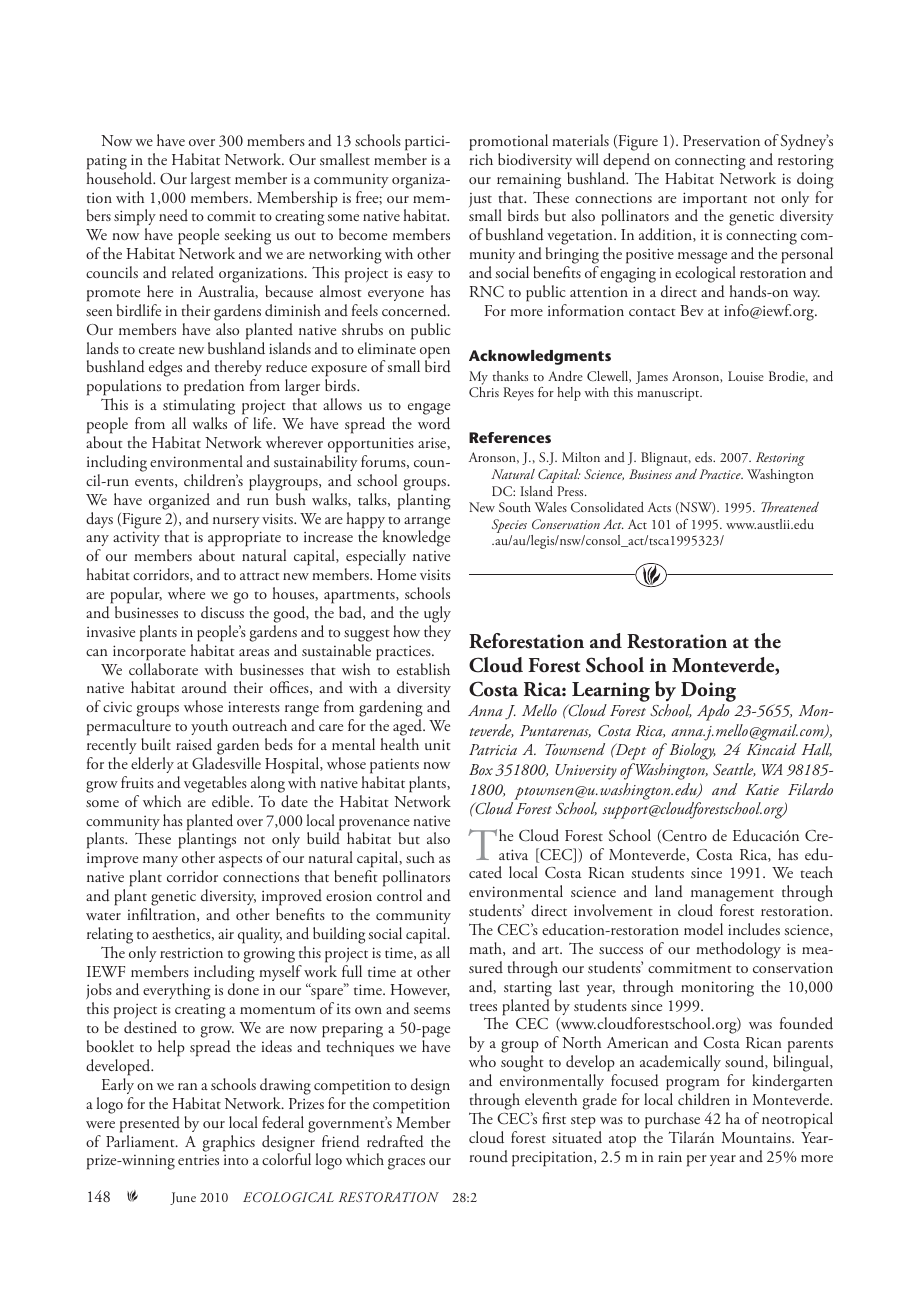 The width and height of the screenshot is (924, 1308). Describe the element at coordinates (757, 1137) in the screenshot. I see `Mountains` at that location.
